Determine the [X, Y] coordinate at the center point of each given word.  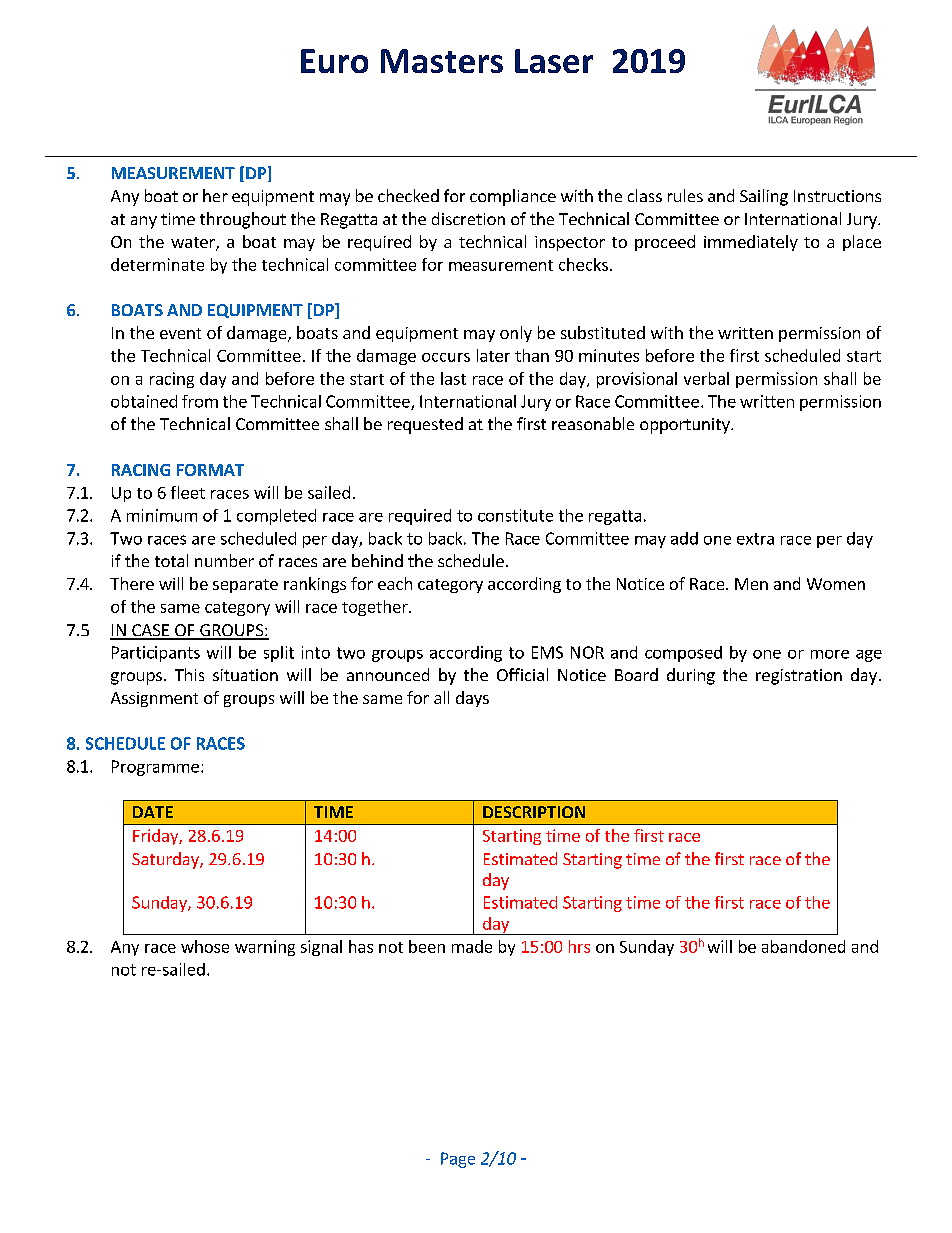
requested [425, 425]
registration [799, 677]
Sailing [764, 197]
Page [458, 1160]
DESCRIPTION [534, 812]
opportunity [686, 426]
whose [205, 946]
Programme [155, 768]
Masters [442, 61]
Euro [334, 61]
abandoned [803, 946]
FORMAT [210, 470]
